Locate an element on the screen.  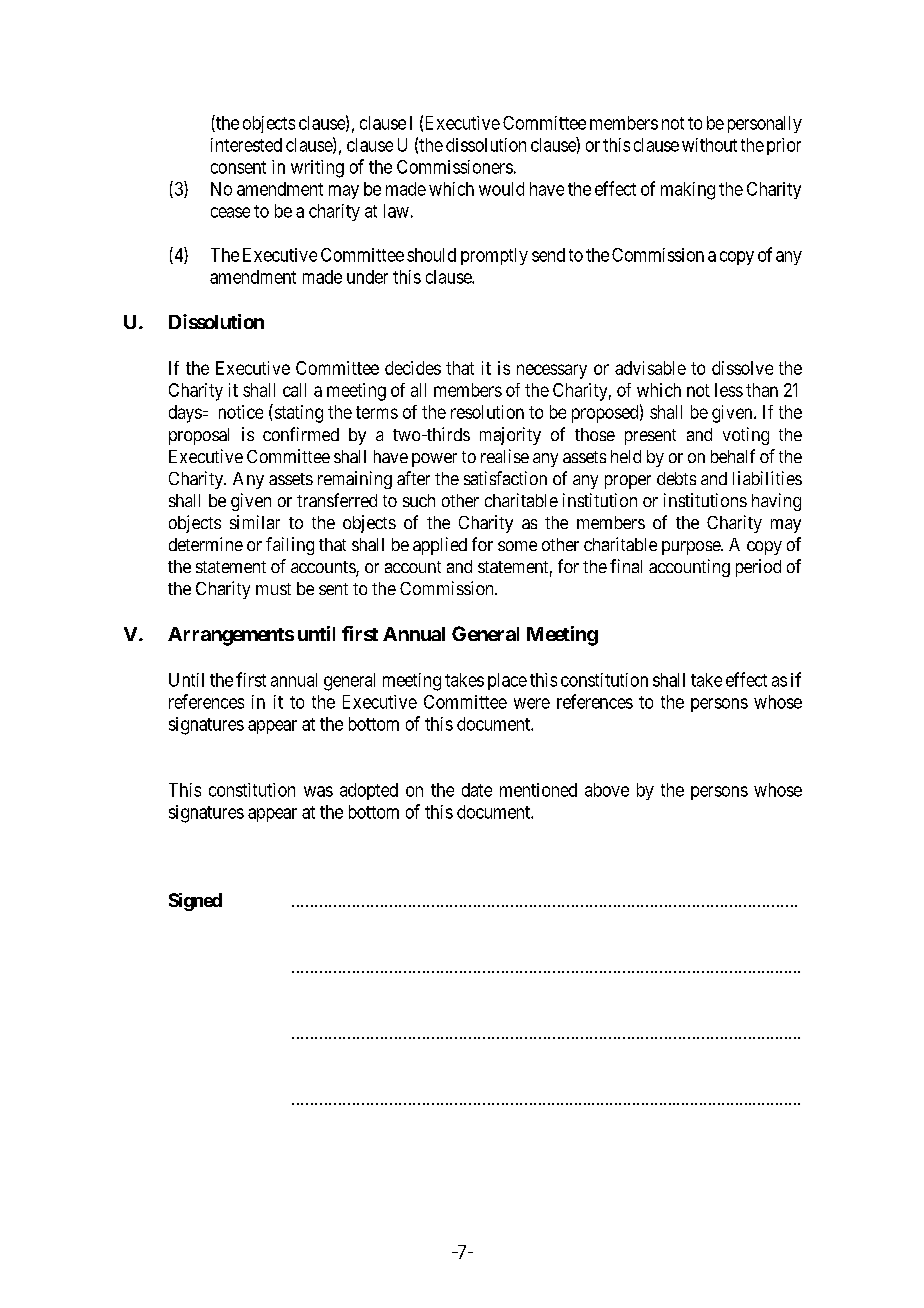
similar is located at coordinates (255, 522).
